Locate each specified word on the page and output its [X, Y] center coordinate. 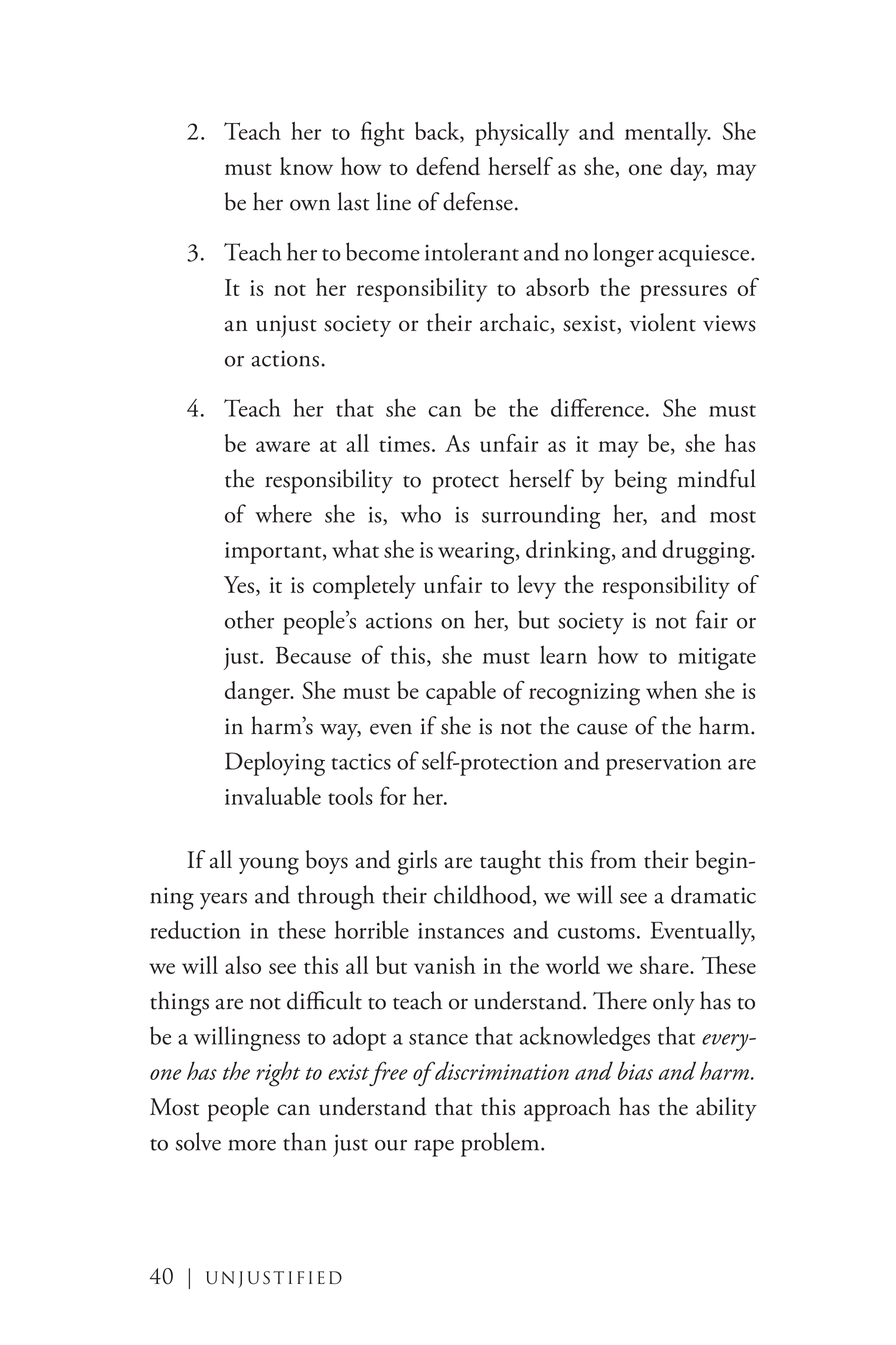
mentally [667, 134]
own [310, 205]
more [252, 1145]
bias [635, 1070]
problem [501, 1144]
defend [448, 166]
